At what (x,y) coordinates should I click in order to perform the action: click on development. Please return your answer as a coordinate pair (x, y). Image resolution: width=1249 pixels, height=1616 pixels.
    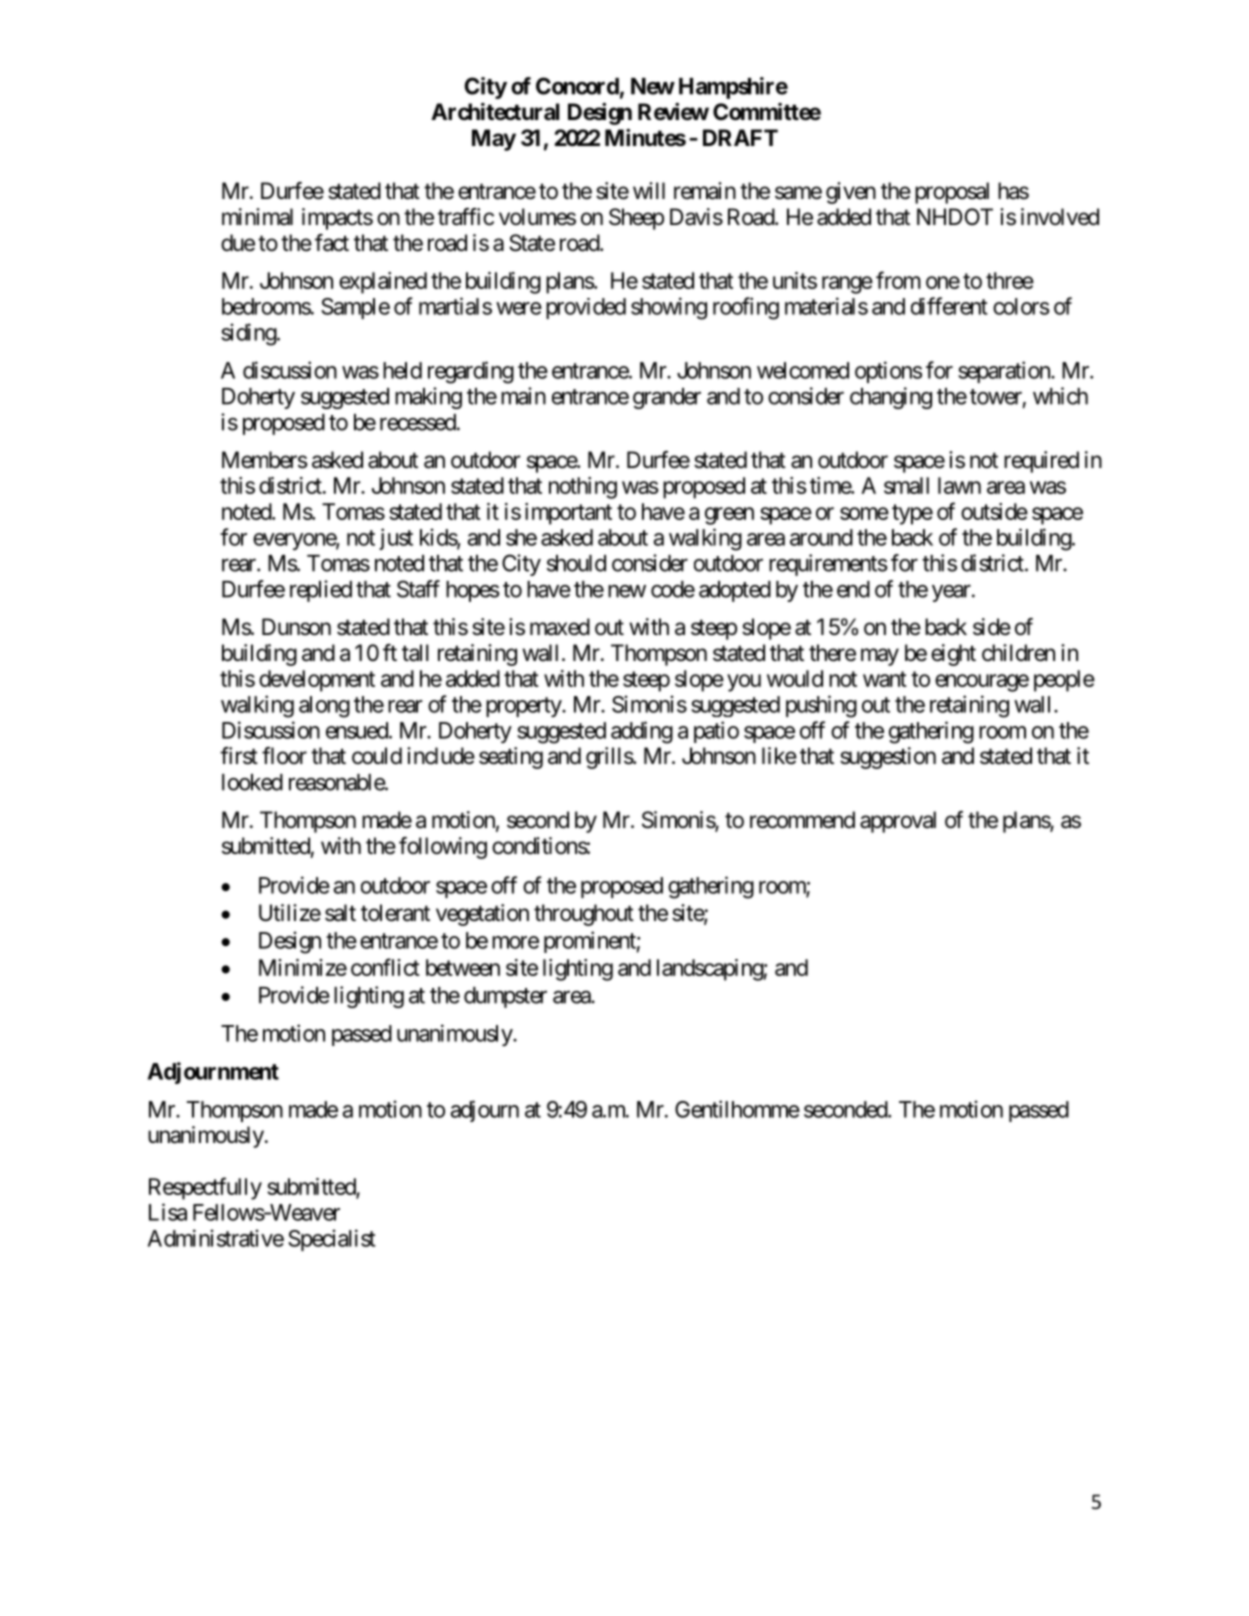
    Looking at the image, I should click on (317, 681).
